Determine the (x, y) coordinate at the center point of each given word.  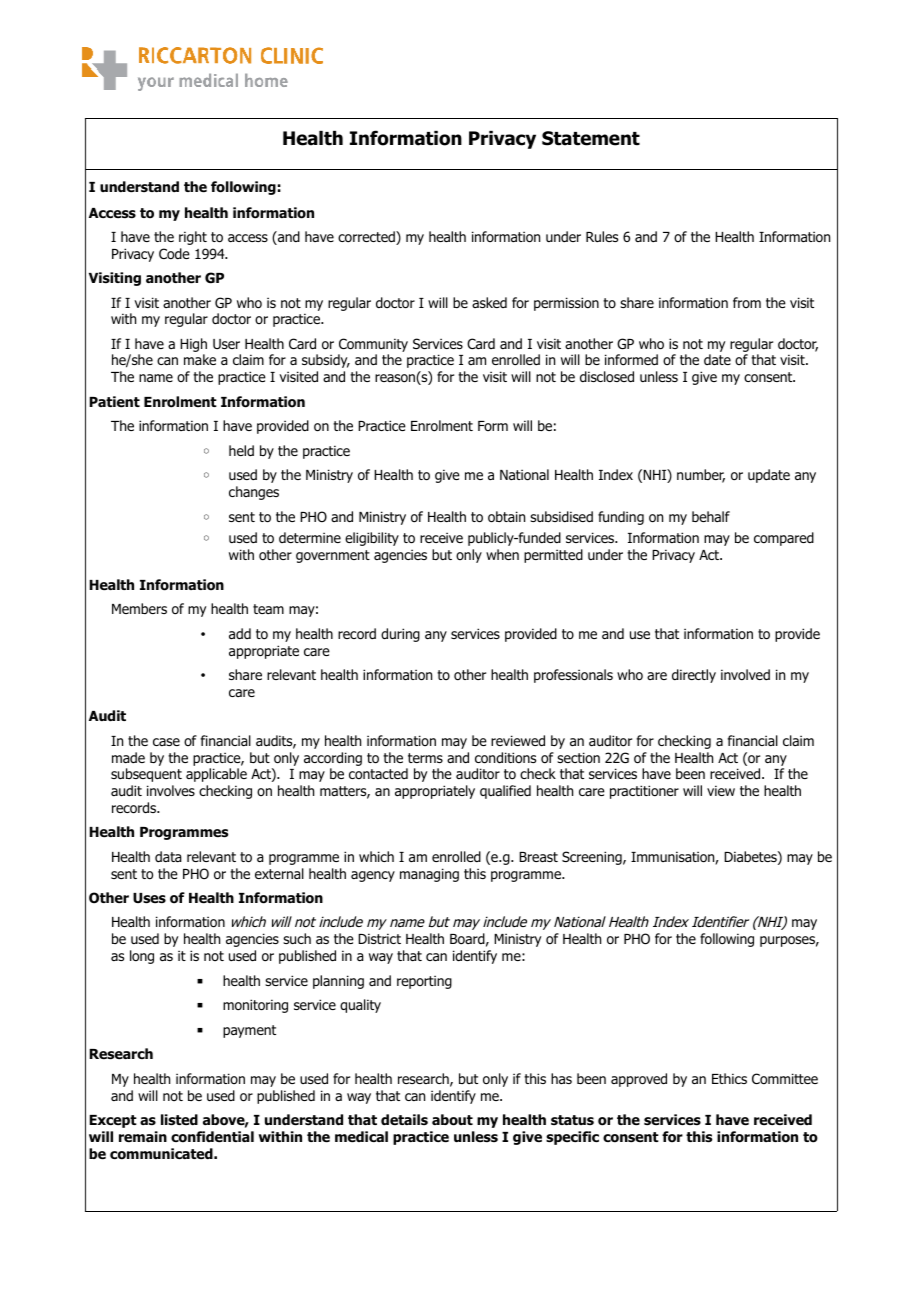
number (701, 476)
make (200, 359)
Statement (591, 138)
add (240, 633)
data (168, 856)
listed (179, 1120)
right (193, 238)
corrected (367, 238)
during (400, 635)
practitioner (644, 792)
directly (694, 676)
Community (373, 345)
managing (429, 875)
